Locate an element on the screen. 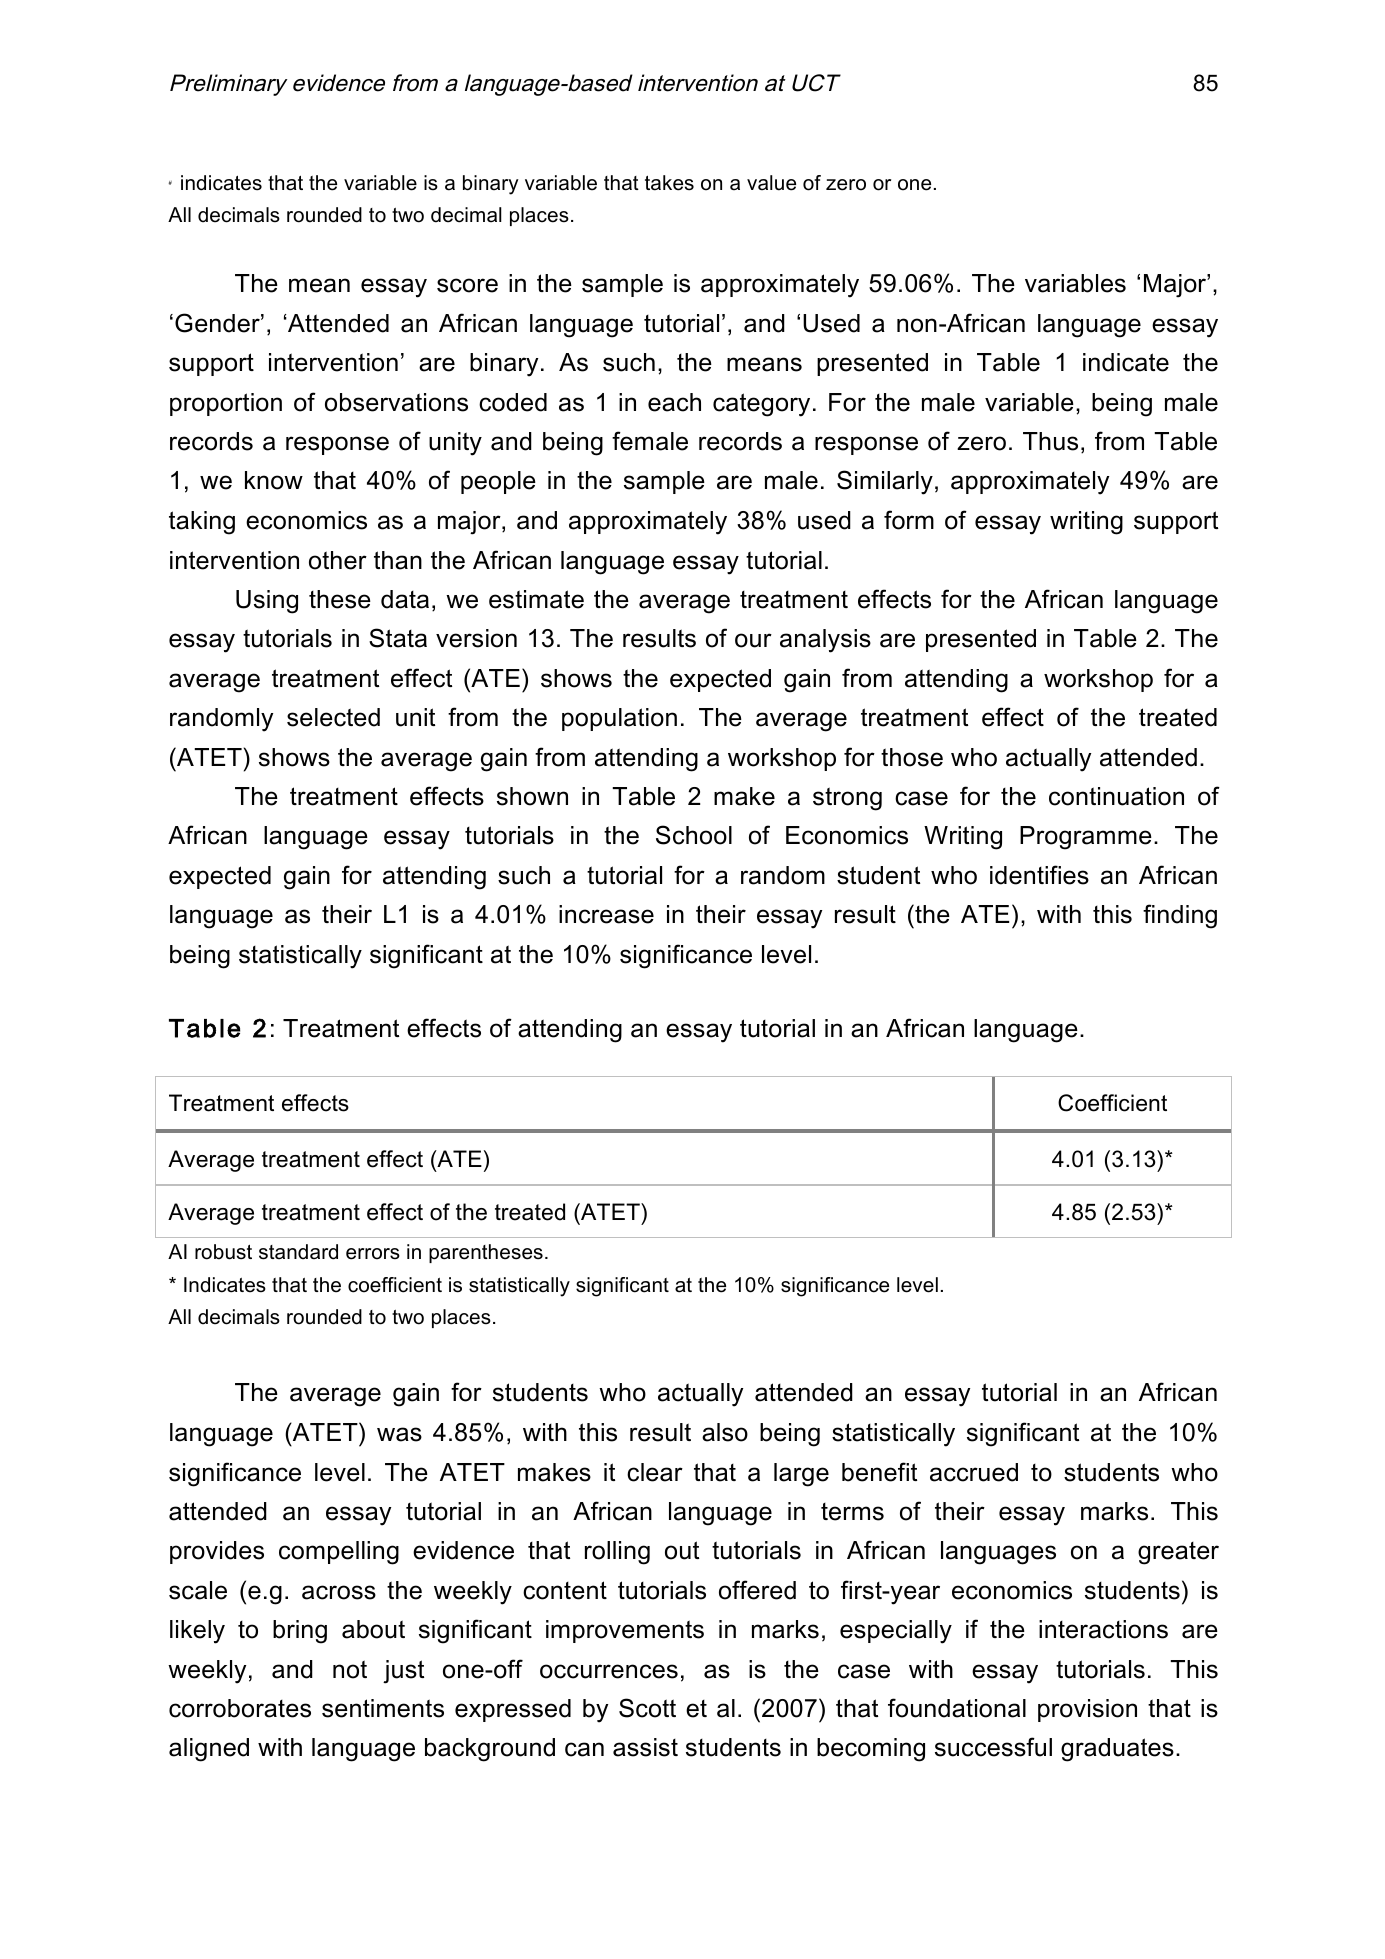 This screenshot has width=1385, height=1959. accrued is located at coordinates (974, 1472).
